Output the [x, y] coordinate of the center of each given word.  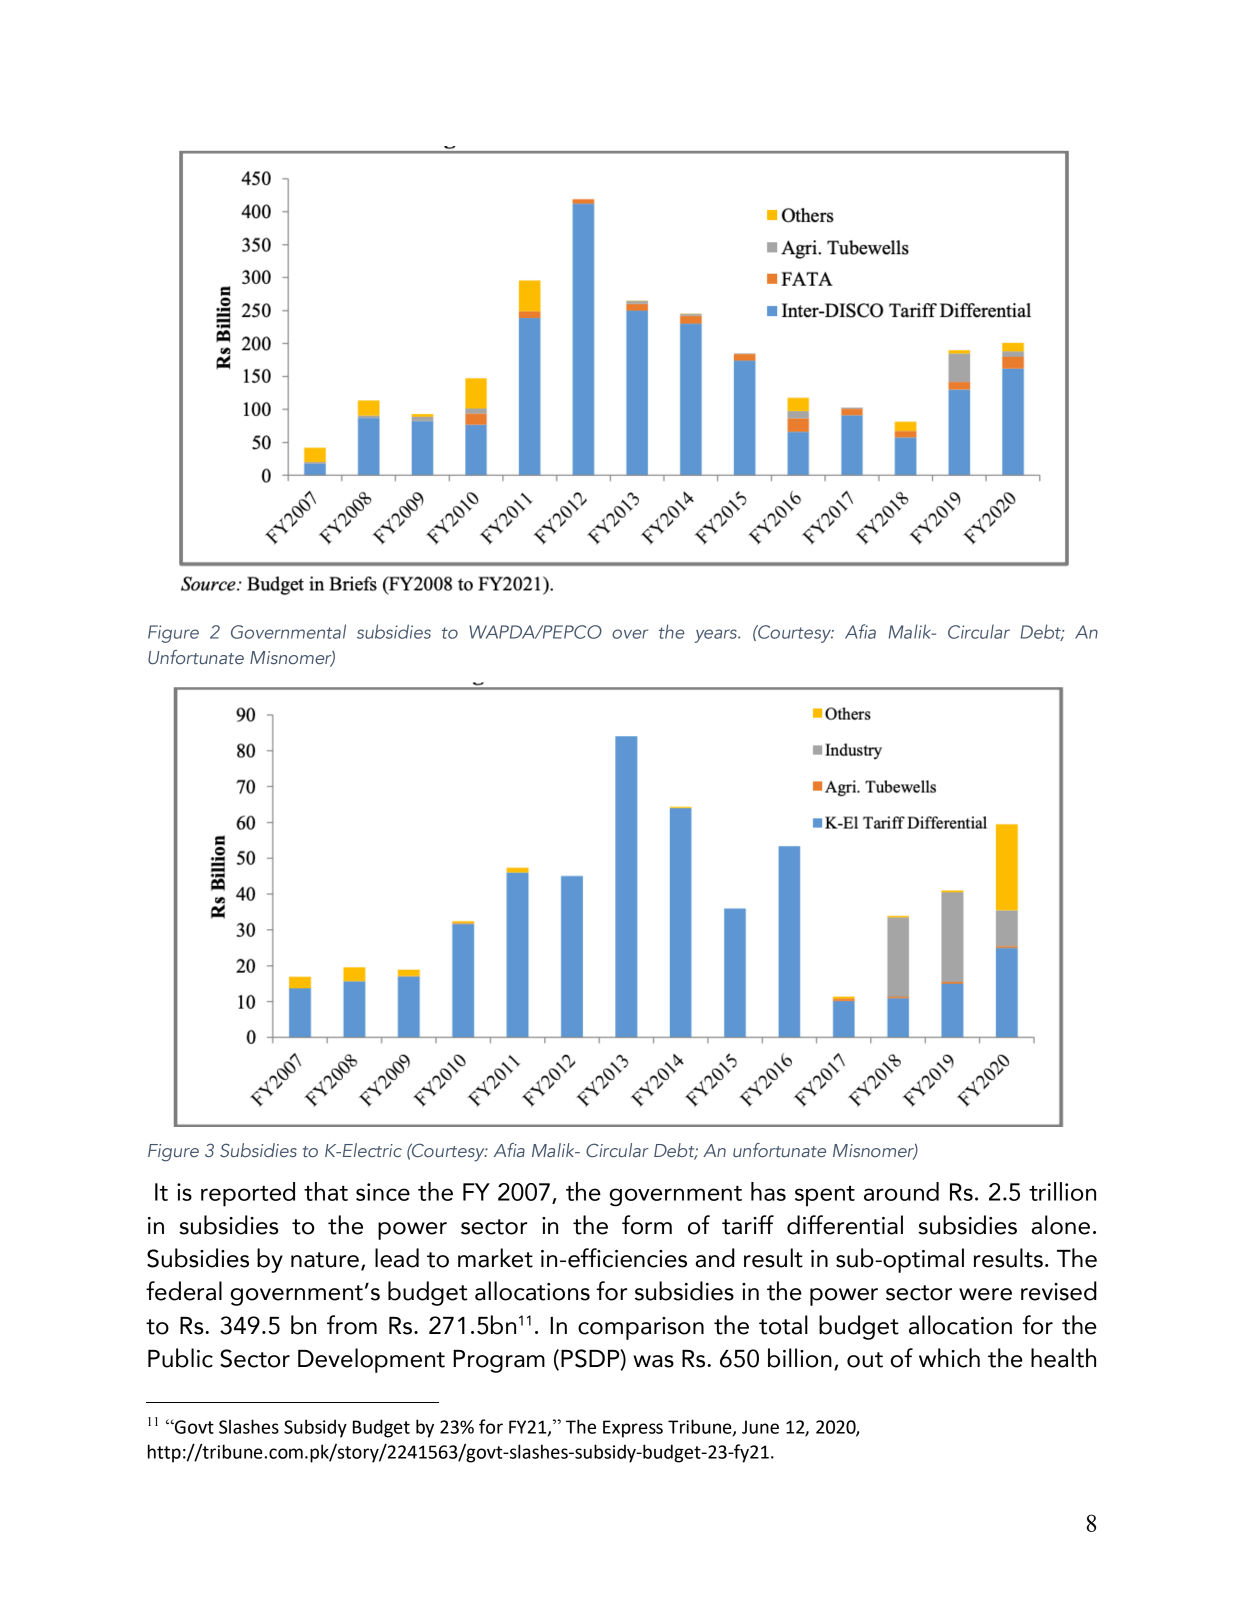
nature [325, 1260]
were [985, 1294]
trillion [1062, 1191]
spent [825, 1196]
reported [248, 1194]
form [647, 1225]
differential [845, 1225]
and [715, 1258]
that [326, 1191]
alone [1061, 1225]
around [901, 1191]
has [768, 1191]
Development [371, 1360]
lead [397, 1258]
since [383, 1192]
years [716, 636]
